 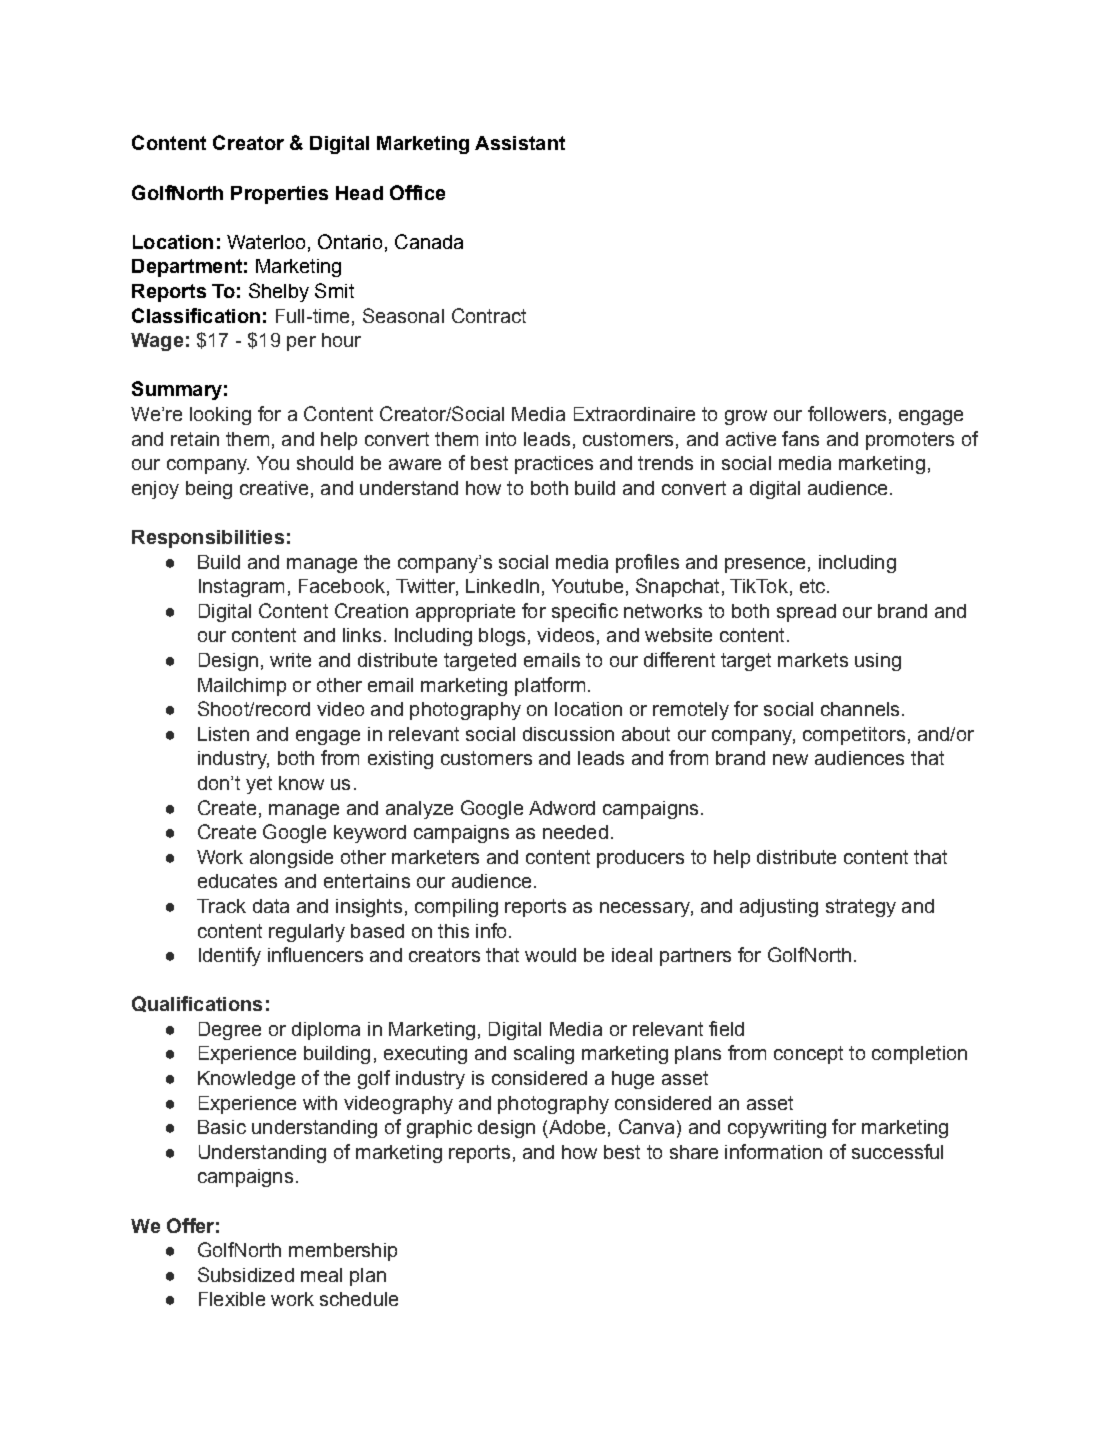 I want to click on Assistant, so click(x=520, y=143).
